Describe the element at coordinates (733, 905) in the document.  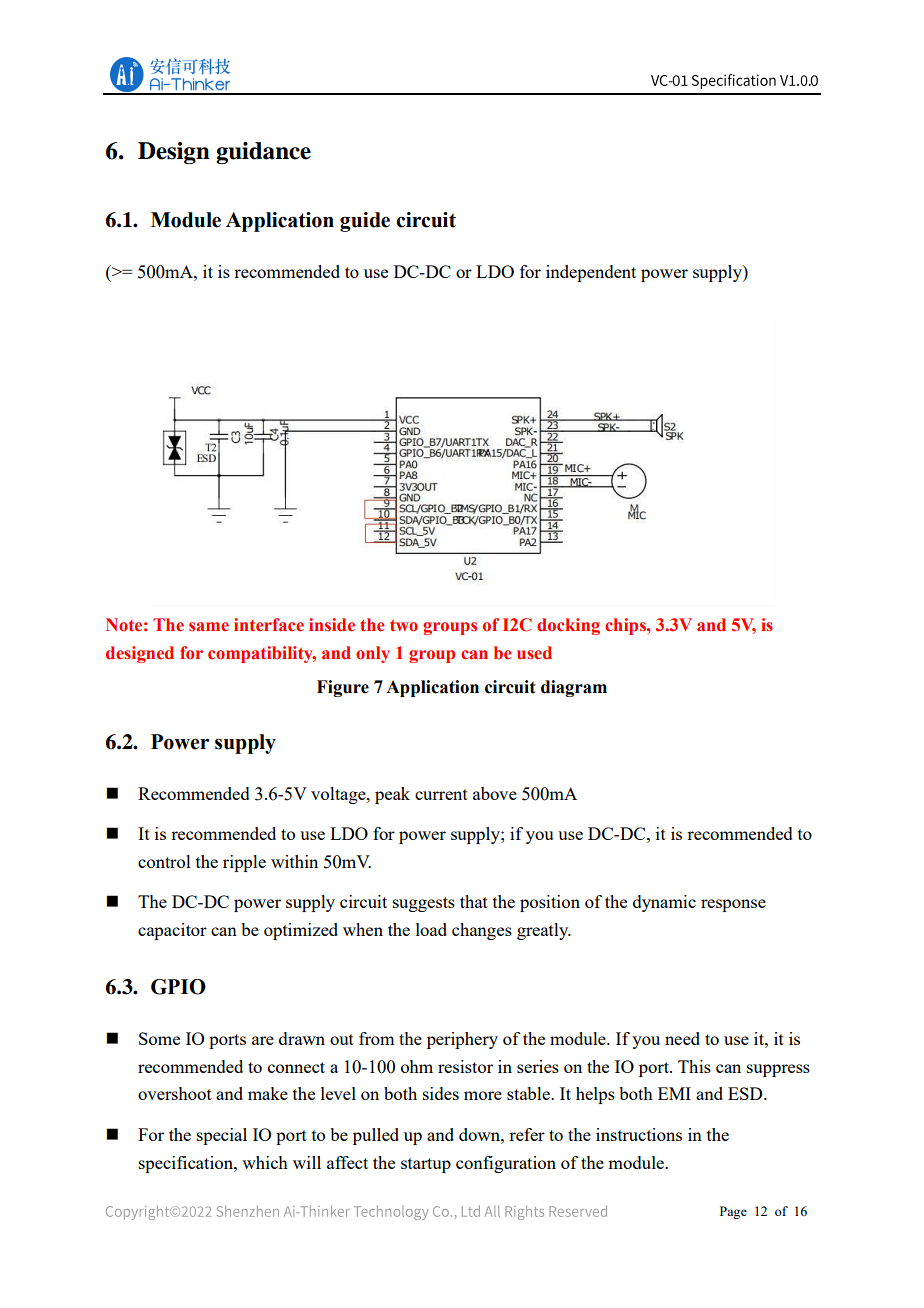
I see `response` at that location.
